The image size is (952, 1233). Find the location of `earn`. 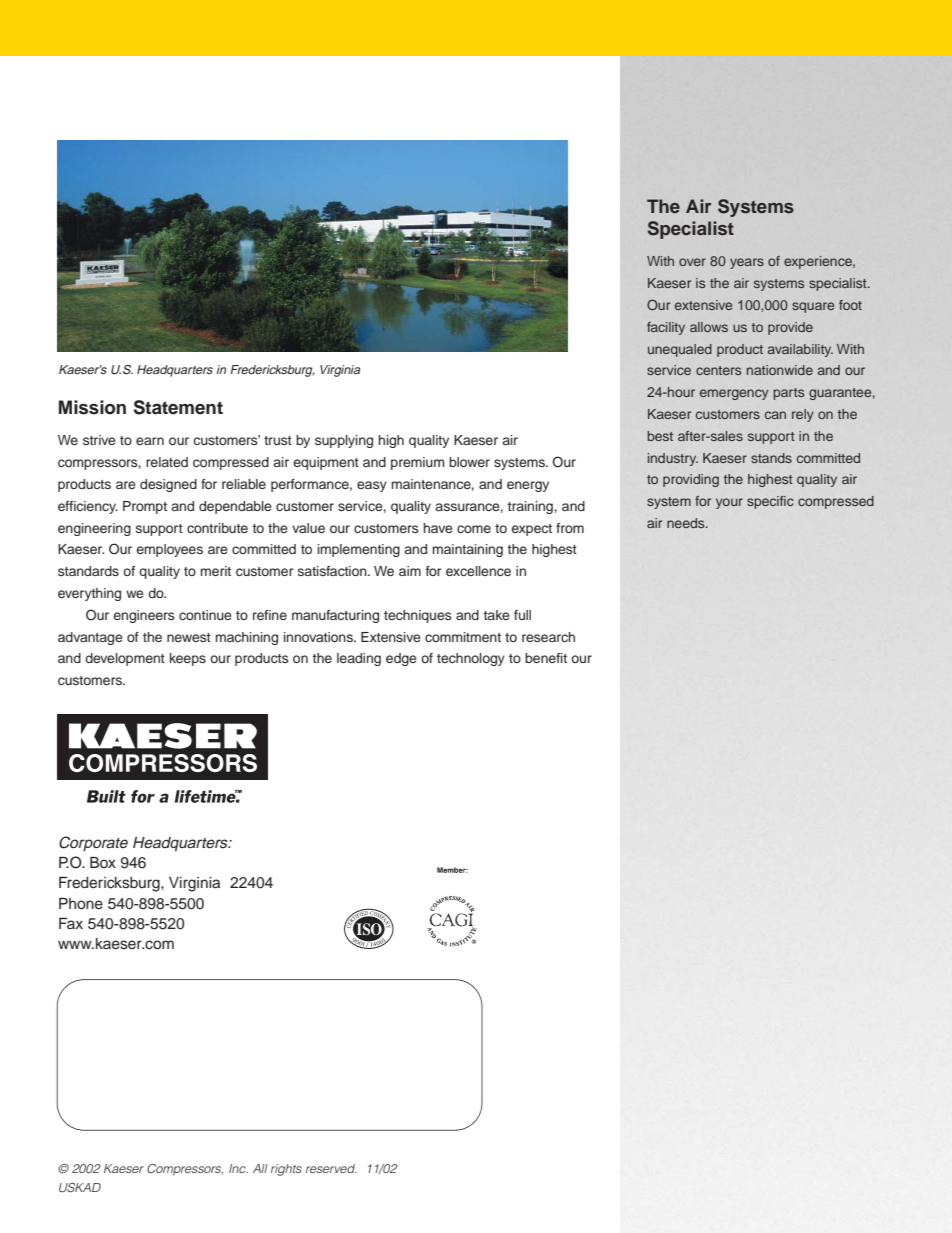

earn is located at coordinates (150, 441).
